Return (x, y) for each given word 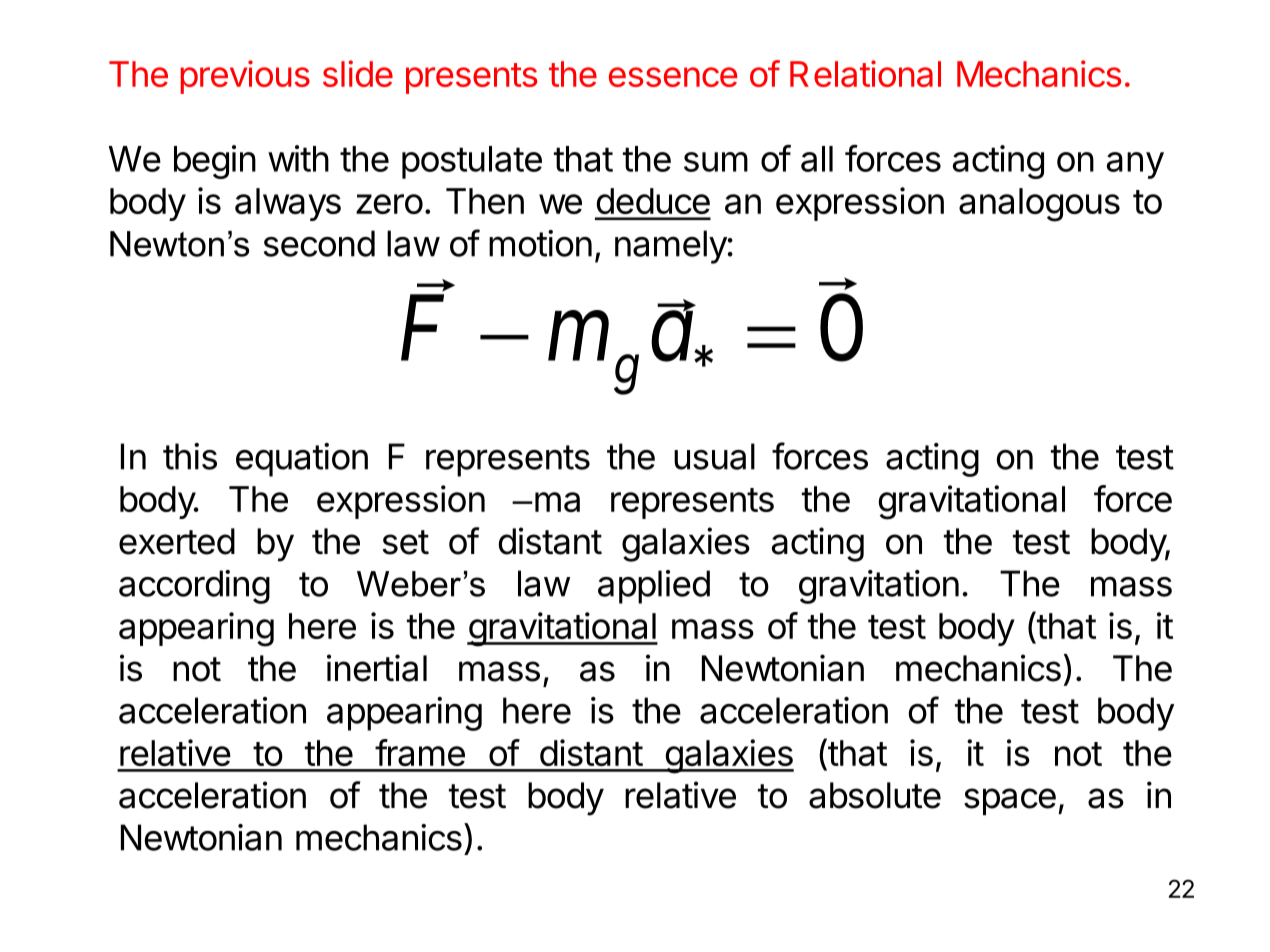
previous (245, 77)
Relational (865, 73)
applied (654, 587)
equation (302, 460)
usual (714, 456)
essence (673, 77)
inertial (377, 668)
